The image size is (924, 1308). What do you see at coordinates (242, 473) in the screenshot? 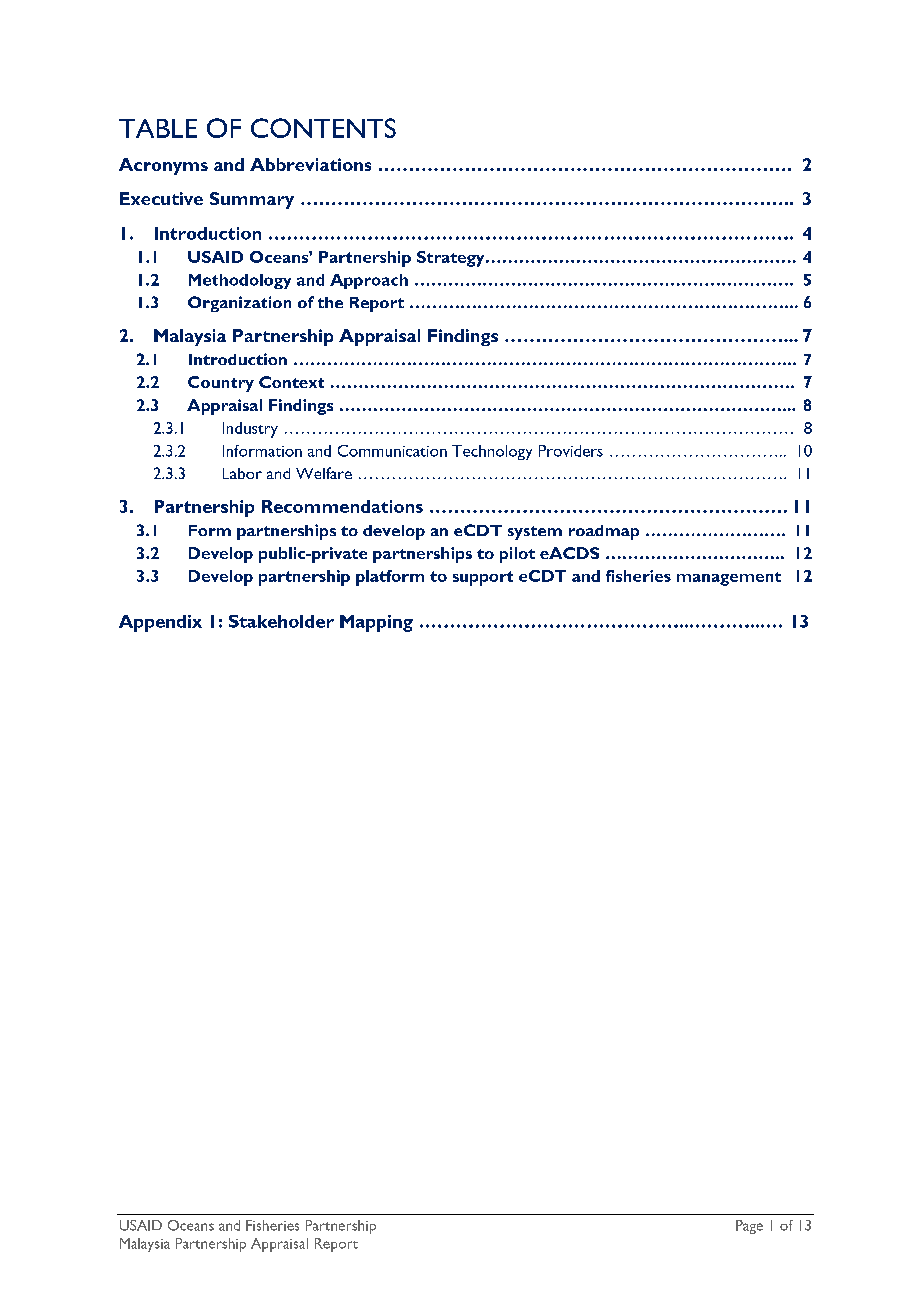
I see `Labor` at bounding box center [242, 473].
